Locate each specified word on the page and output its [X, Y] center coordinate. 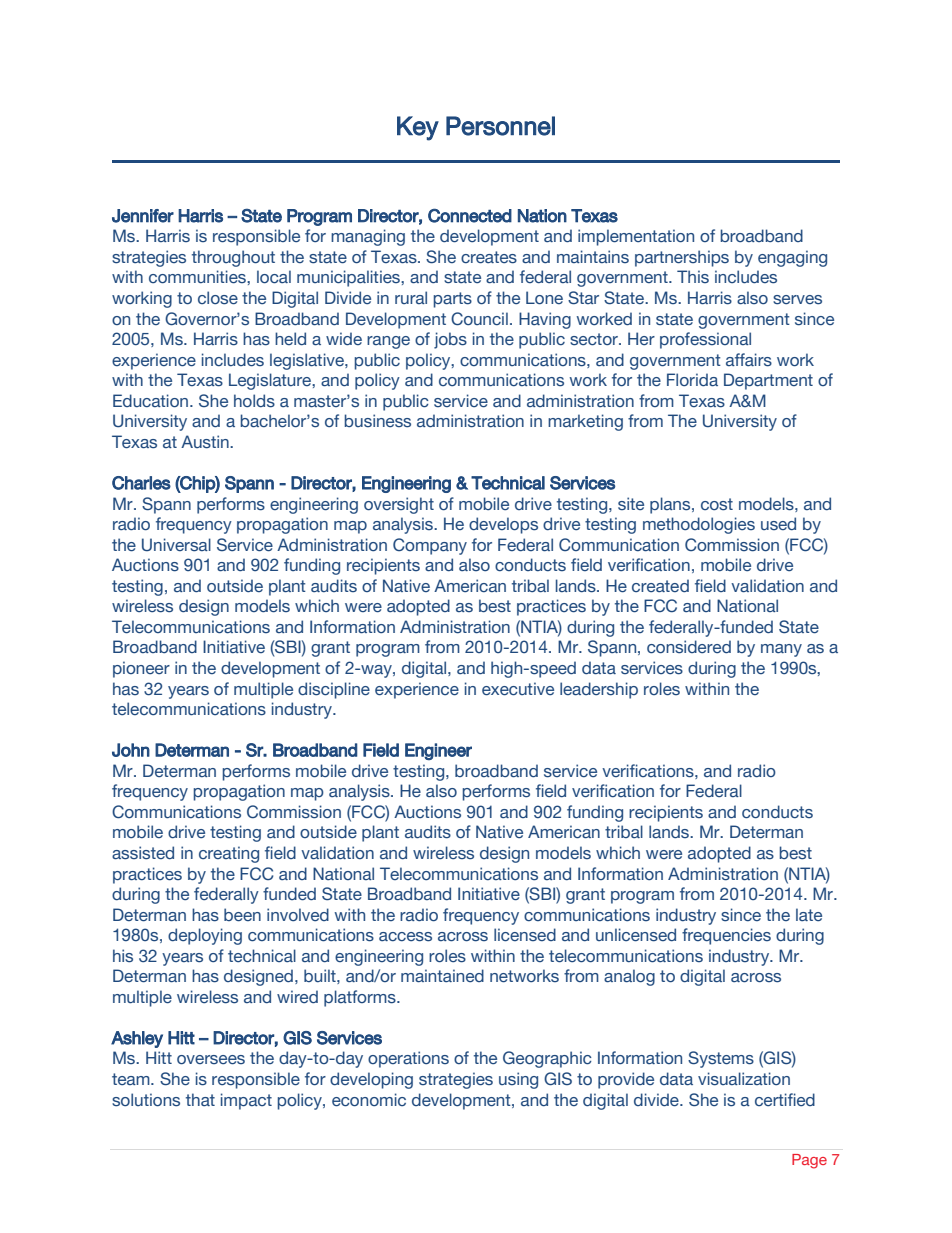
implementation [636, 237]
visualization [744, 1079]
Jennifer [143, 216]
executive [518, 688]
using [518, 1080]
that [200, 1099]
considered [689, 647]
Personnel [500, 126]
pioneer [141, 669]
